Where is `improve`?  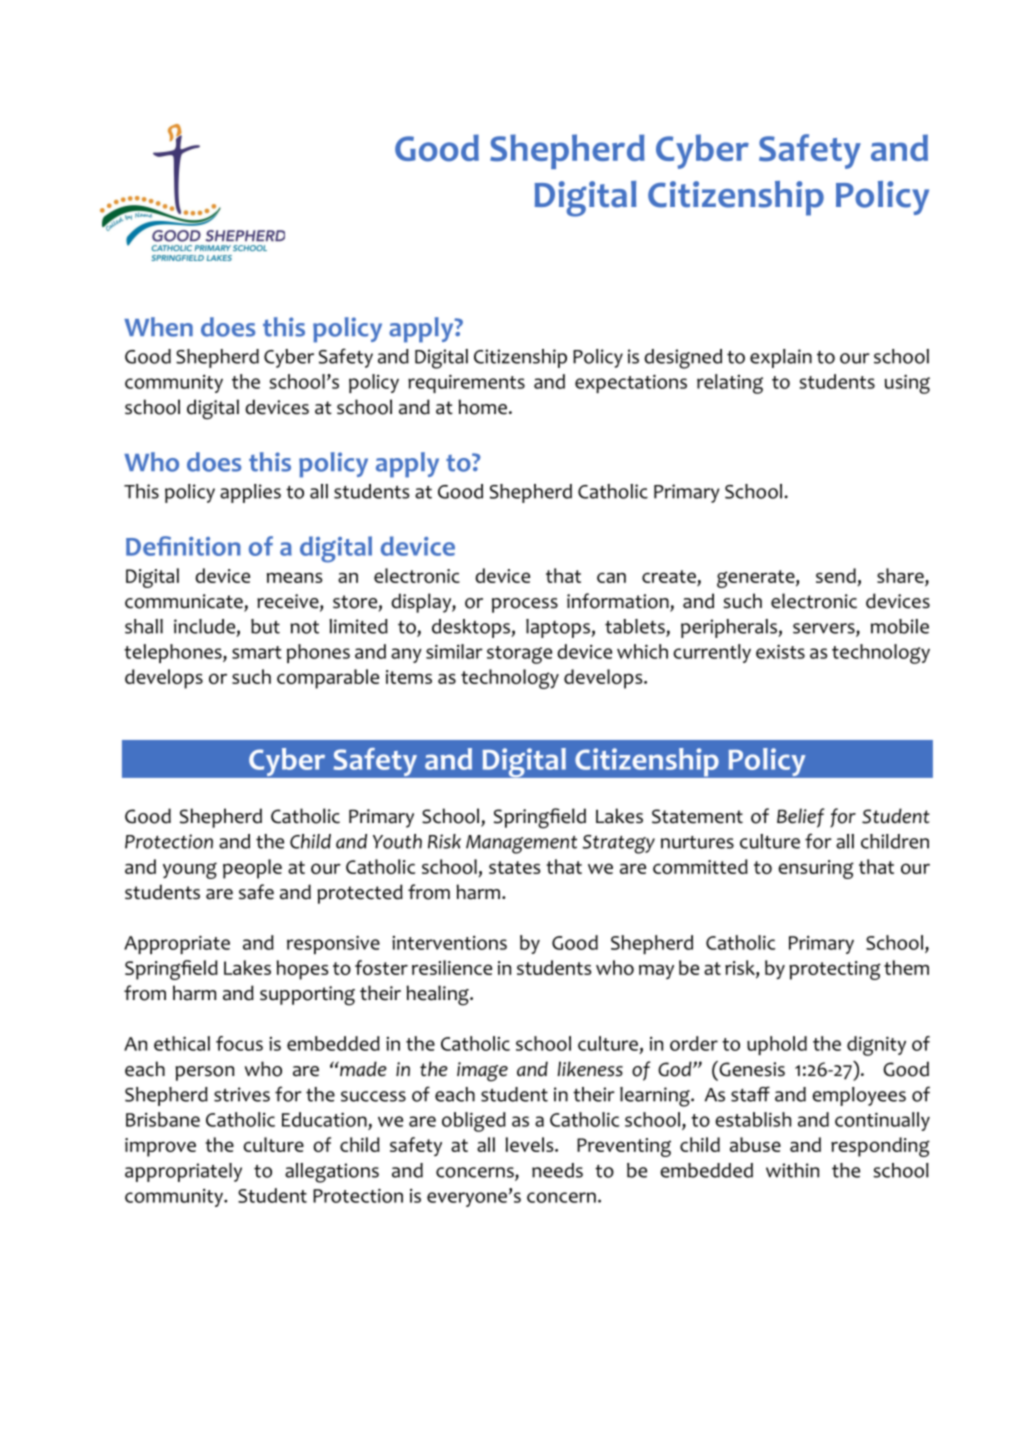 improve is located at coordinates (160, 1147).
